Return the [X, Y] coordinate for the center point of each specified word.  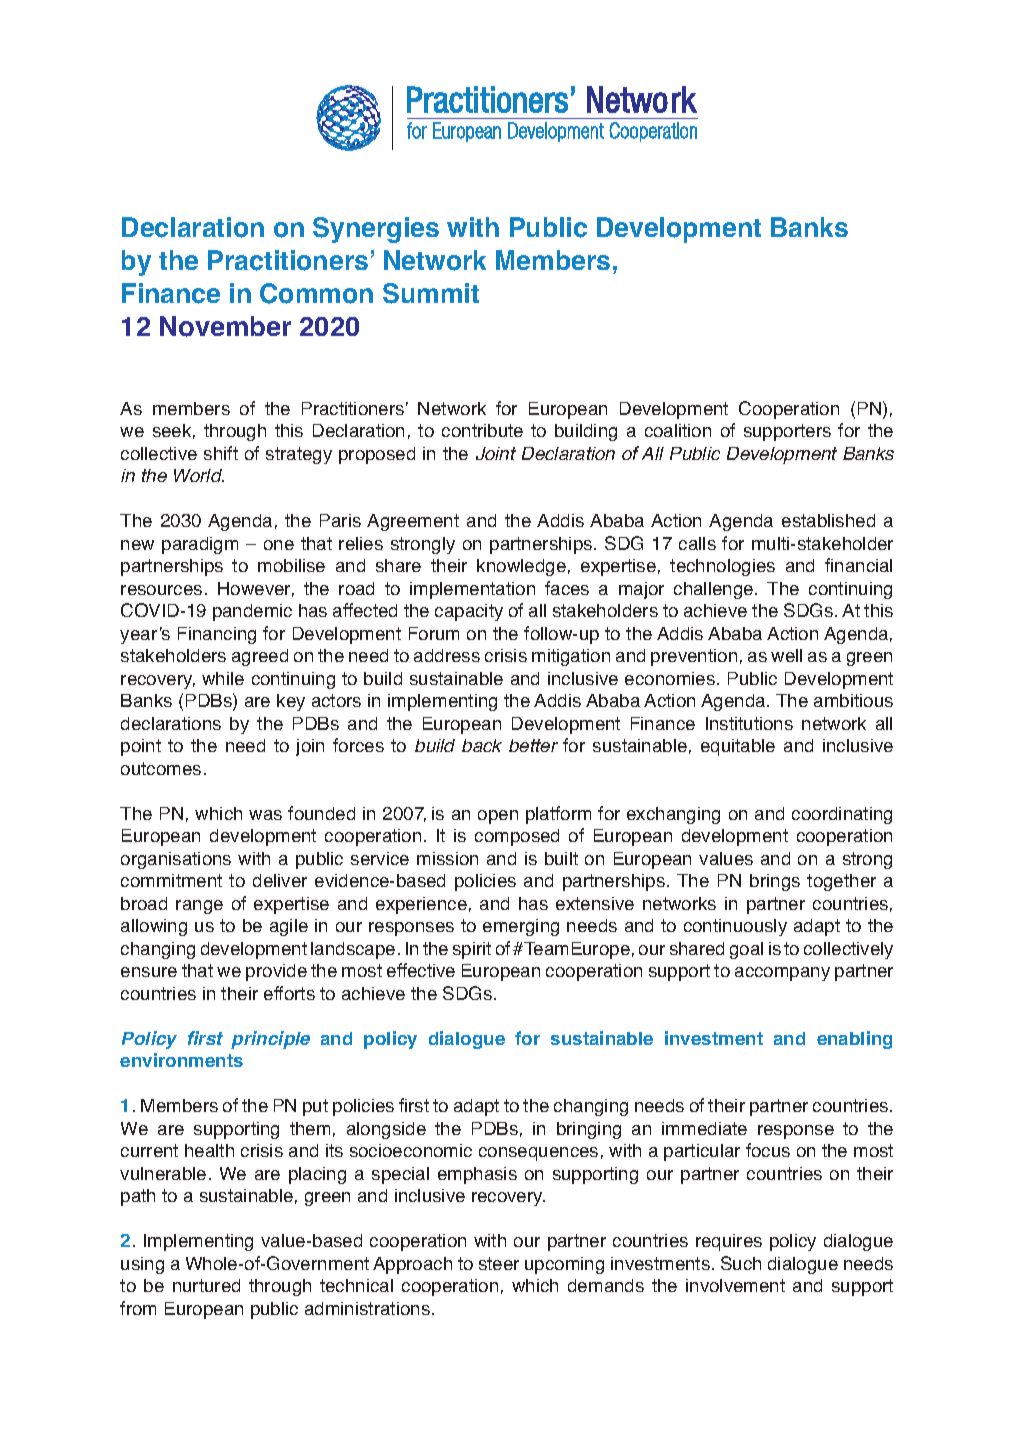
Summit [431, 293]
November [225, 326]
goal [746, 950]
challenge [715, 590]
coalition [678, 430]
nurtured [206, 1285]
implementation [472, 590]
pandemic [252, 612]
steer [499, 1263]
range [199, 907]
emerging [521, 927]
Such [741, 1263]
